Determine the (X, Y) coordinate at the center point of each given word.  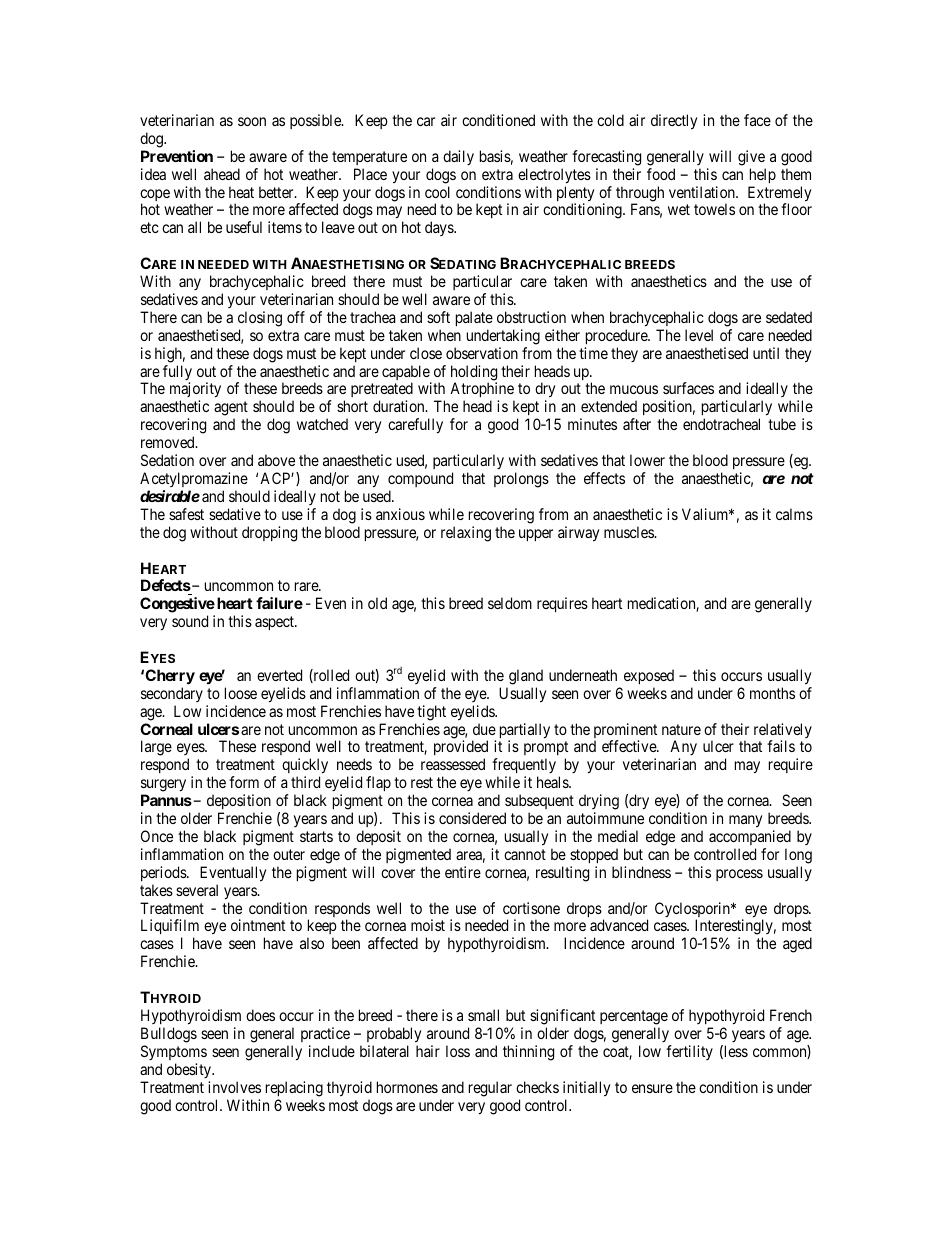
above (276, 460)
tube (782, 424)
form (244, 782)
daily (458, 157)
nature (681, 729)
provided (461, 749)
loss (458, 1051)
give (751, 158)
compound (420, 479)
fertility (689, 1052)
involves (234, 1087)
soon (252, 121)
